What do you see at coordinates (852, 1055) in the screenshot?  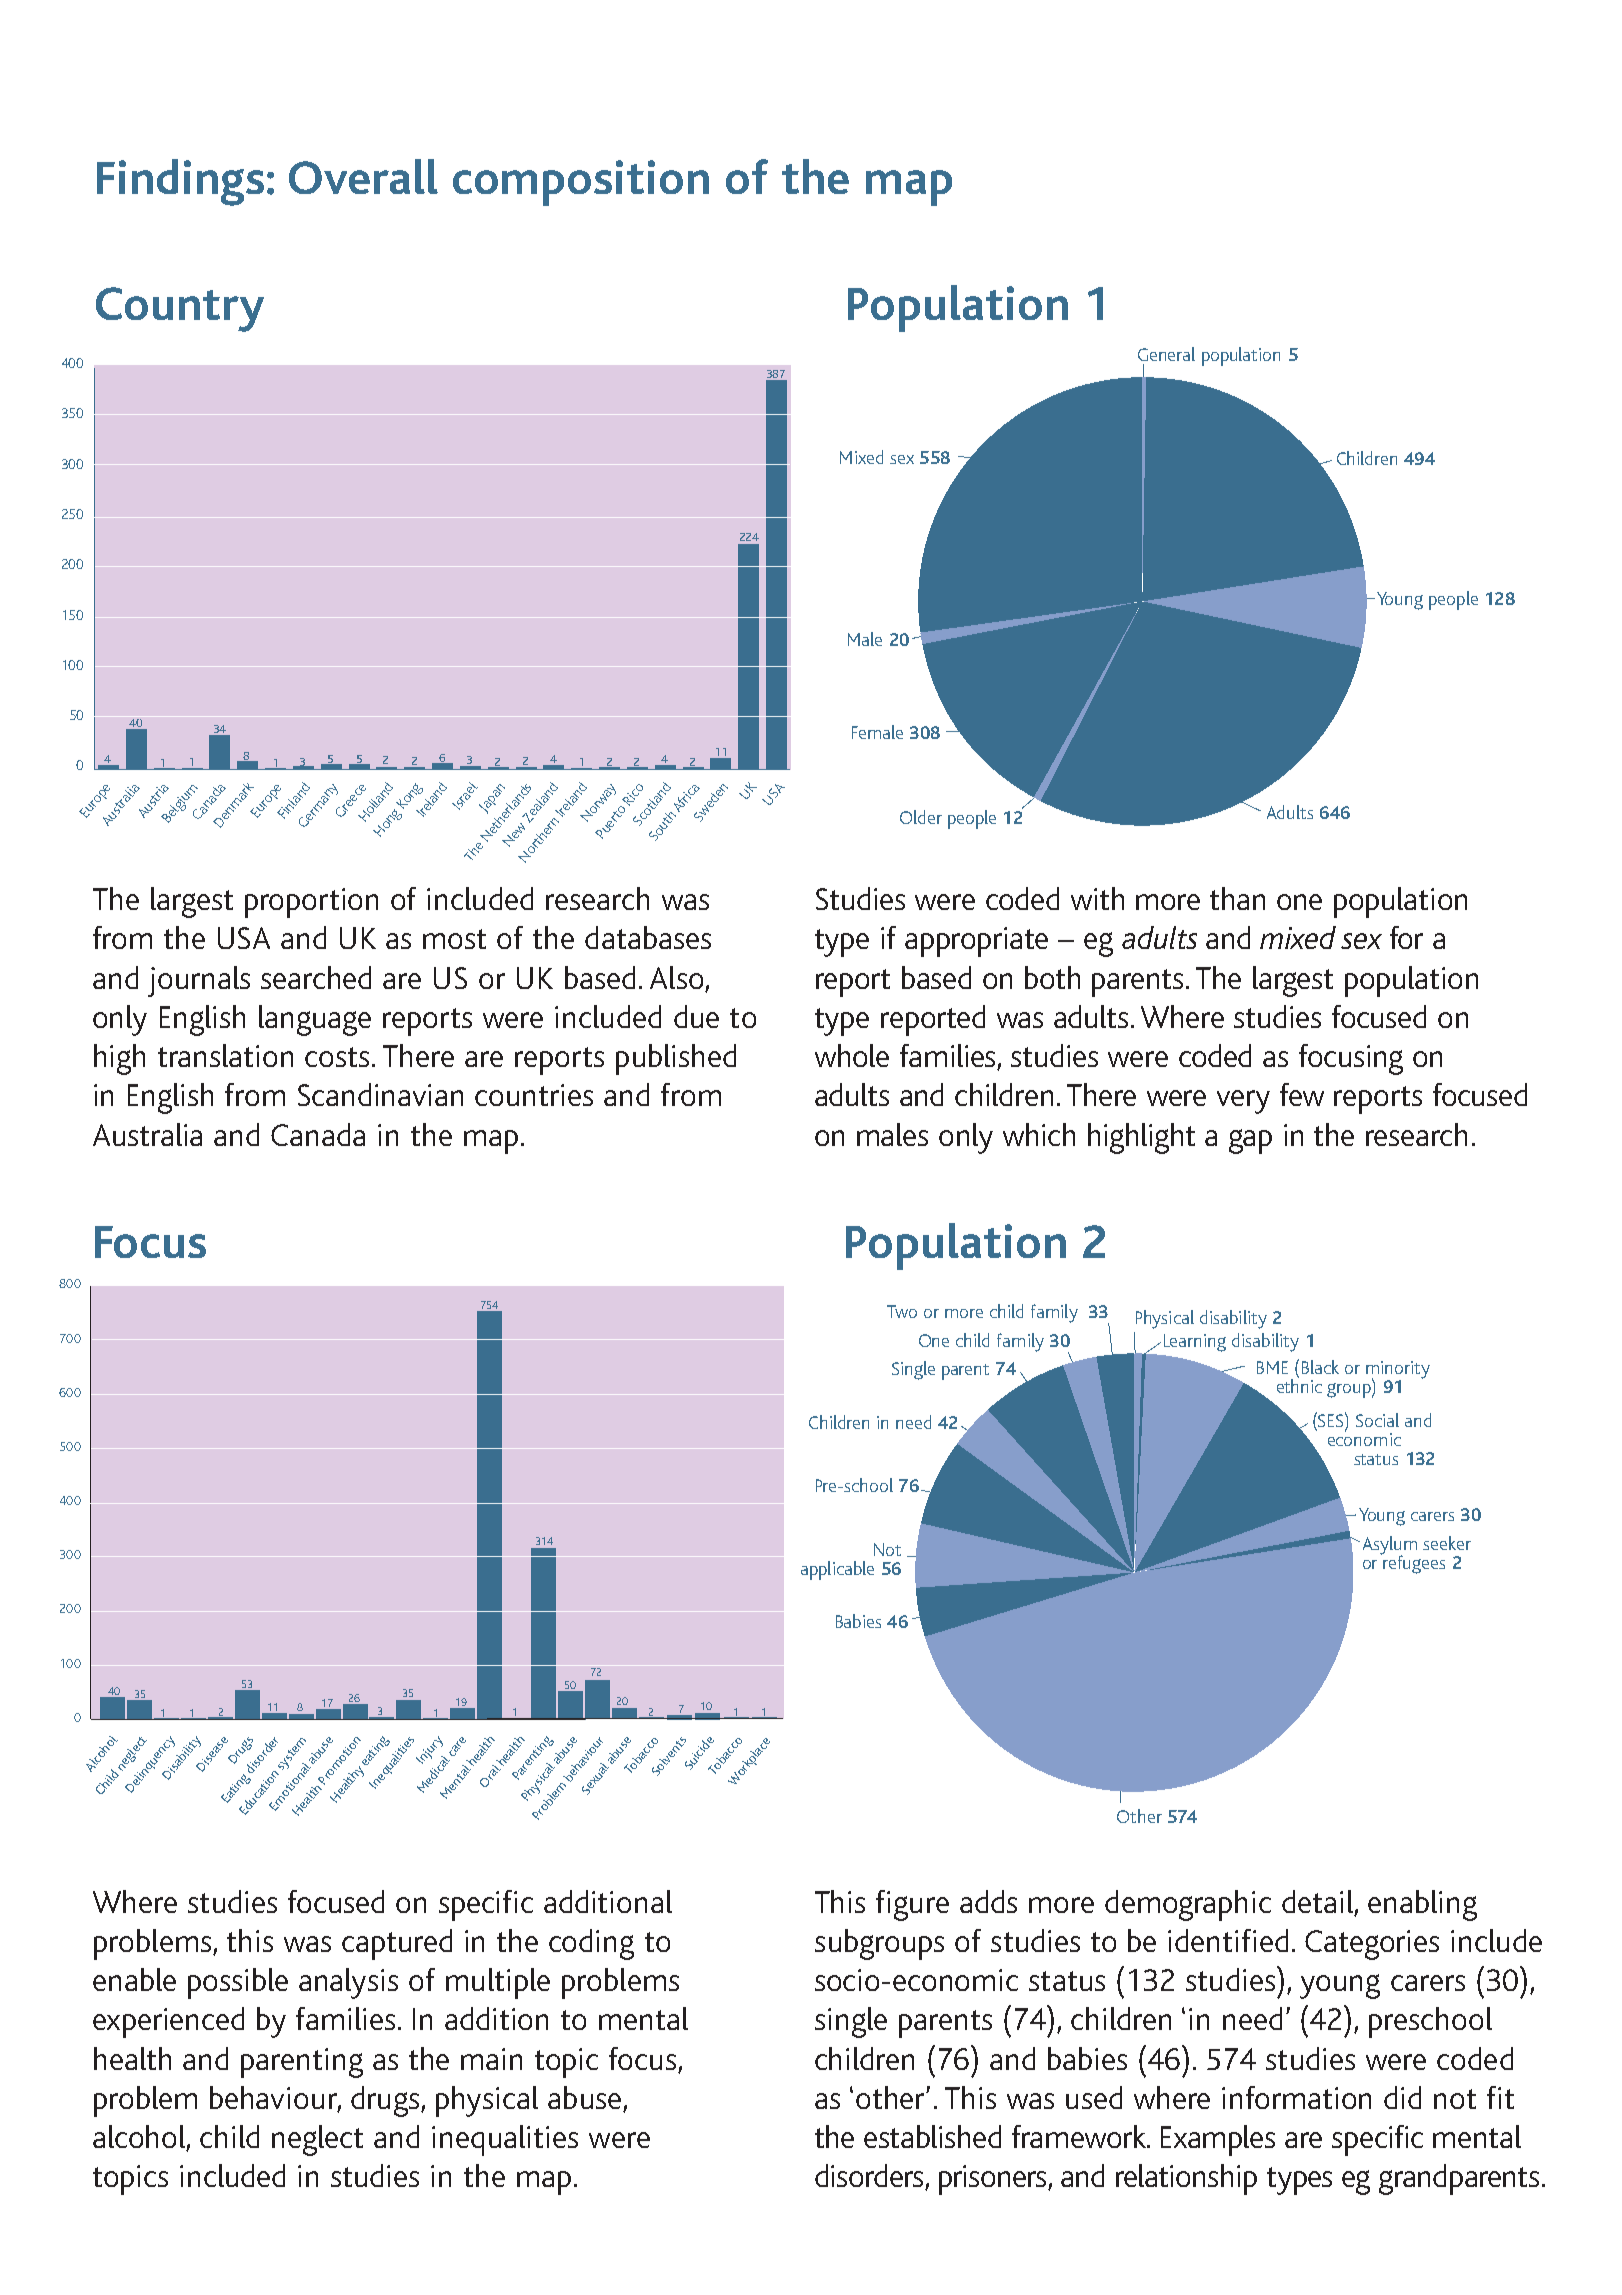 I see `whole` at bounding box center [852, 1055].
